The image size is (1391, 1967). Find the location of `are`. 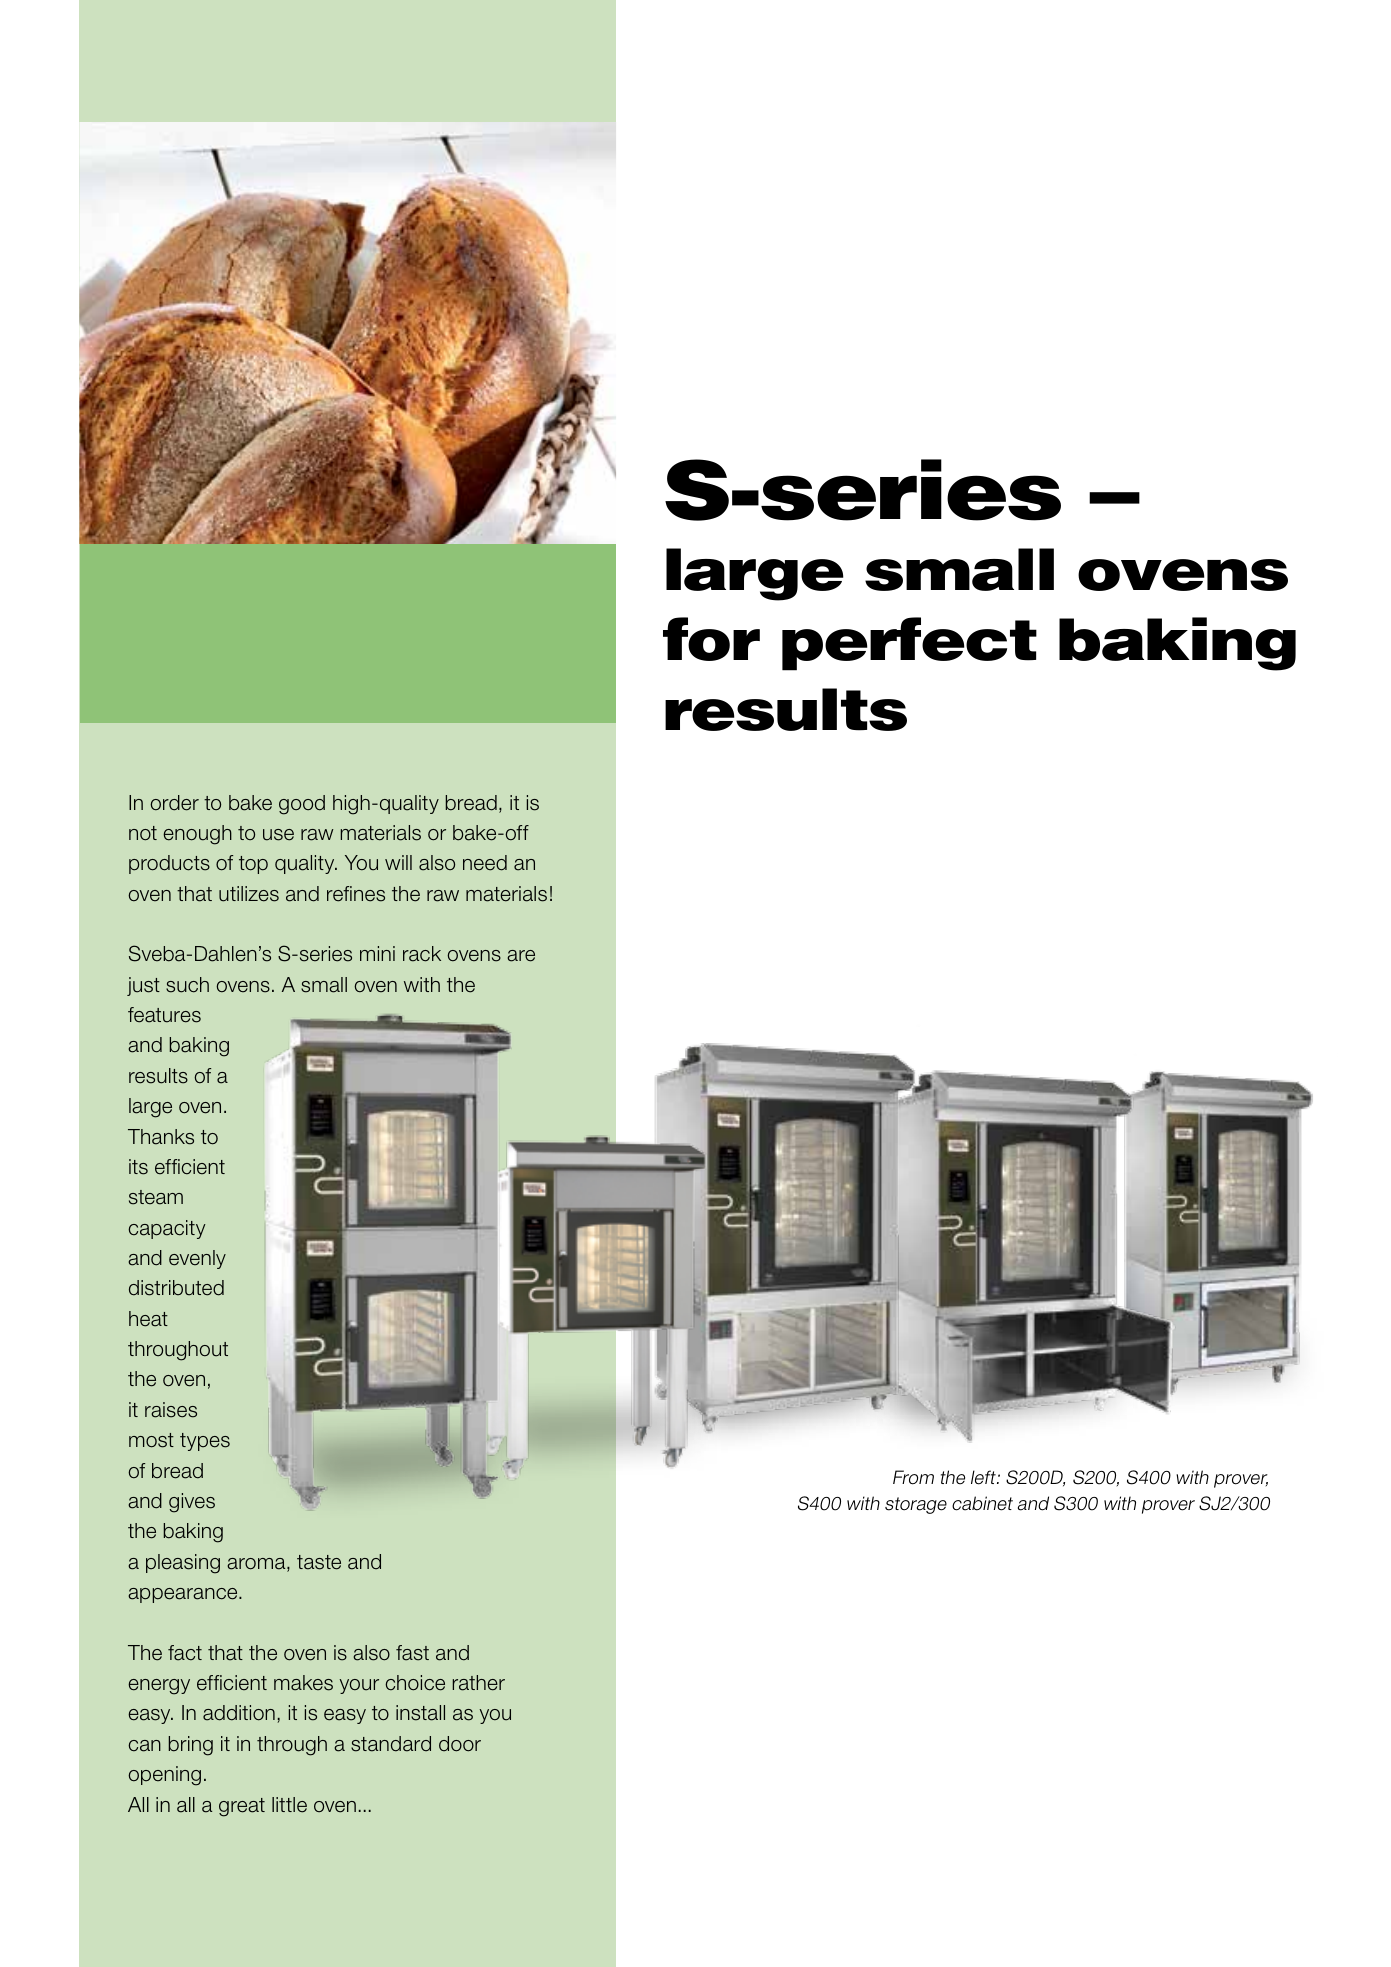

are is located at coordinates (521, 956).
